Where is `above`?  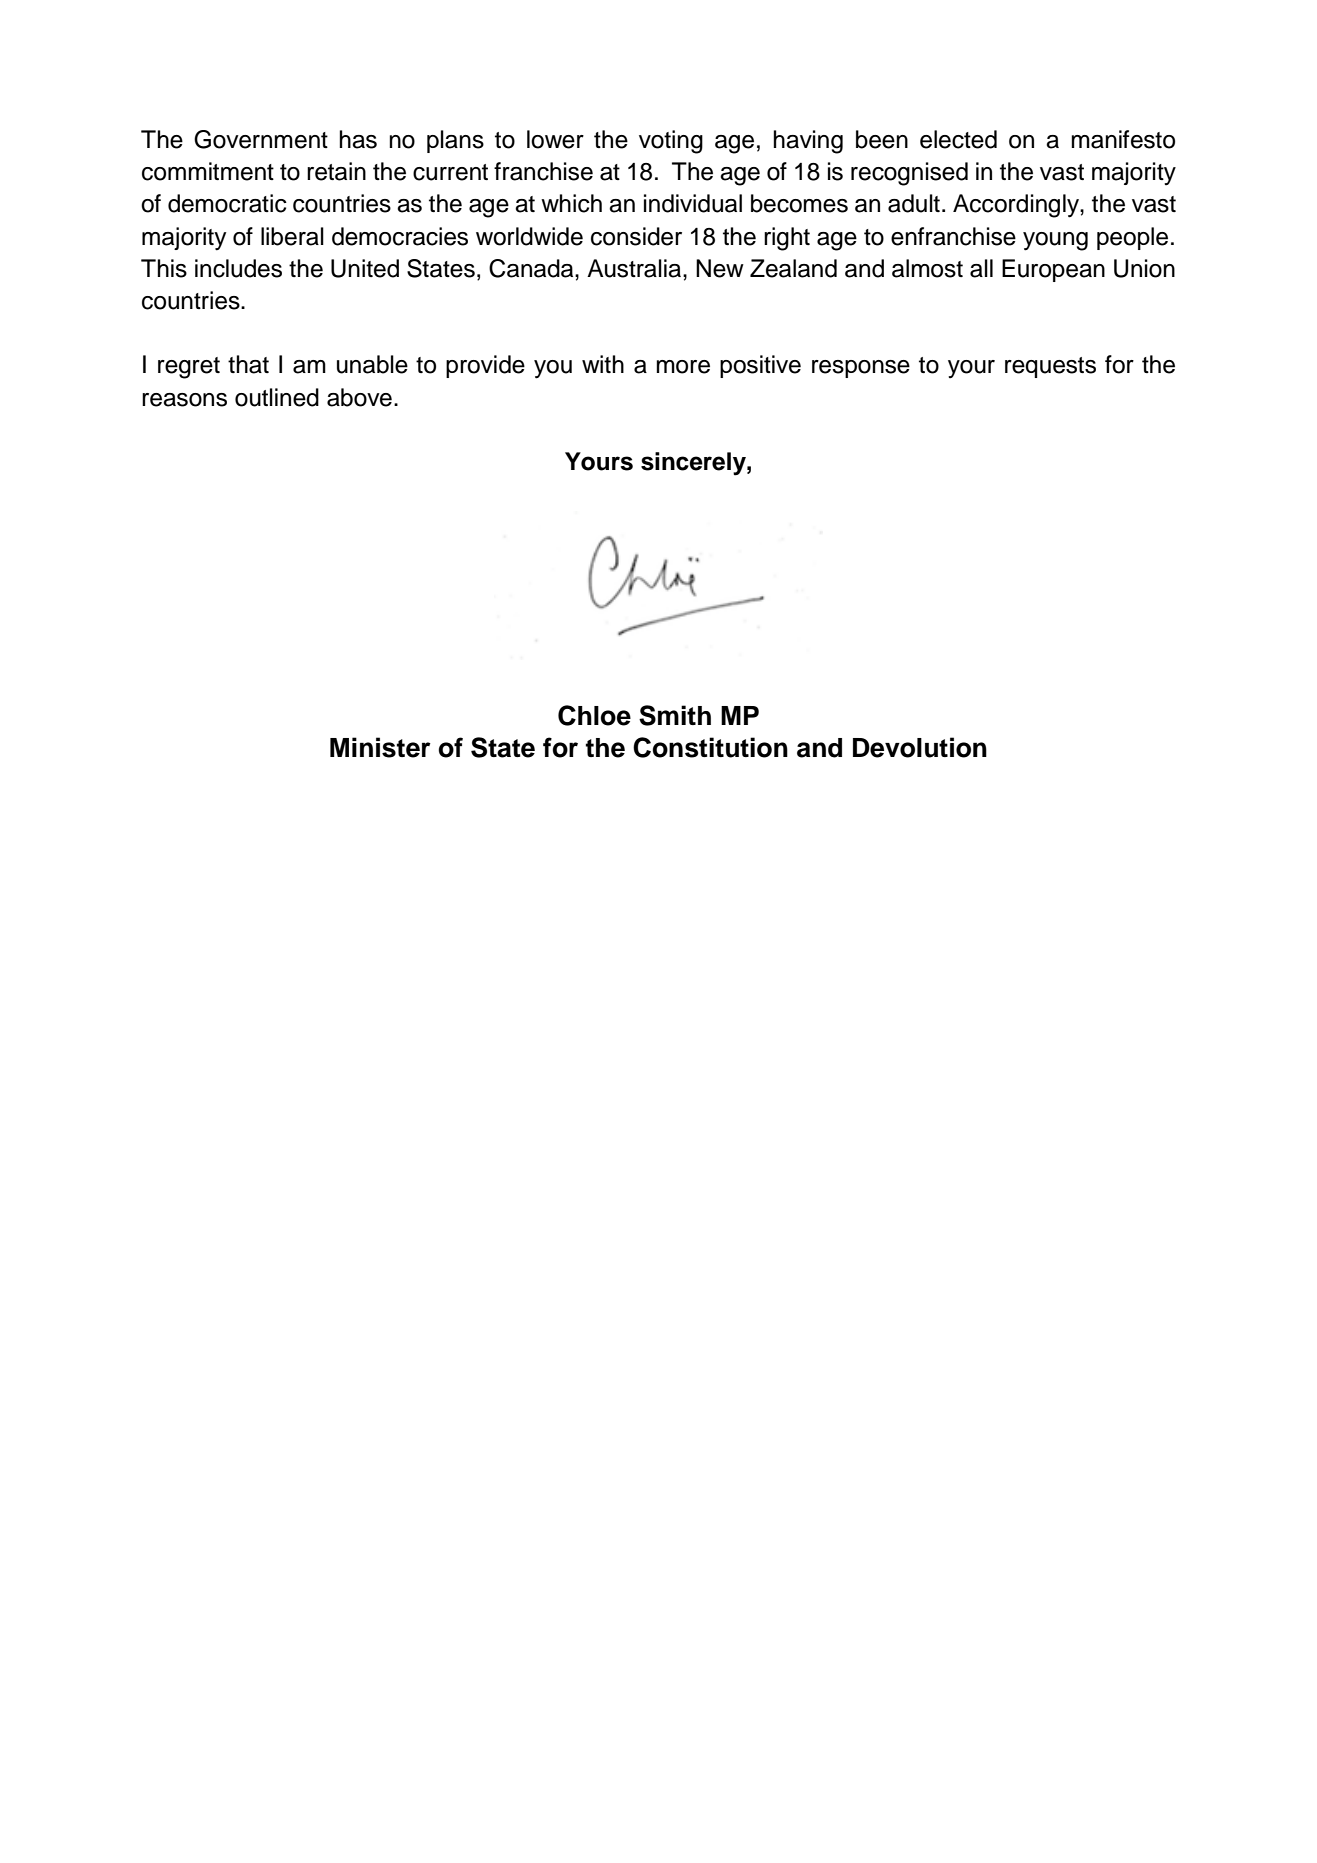
above is located at coordinates (359, 397).
